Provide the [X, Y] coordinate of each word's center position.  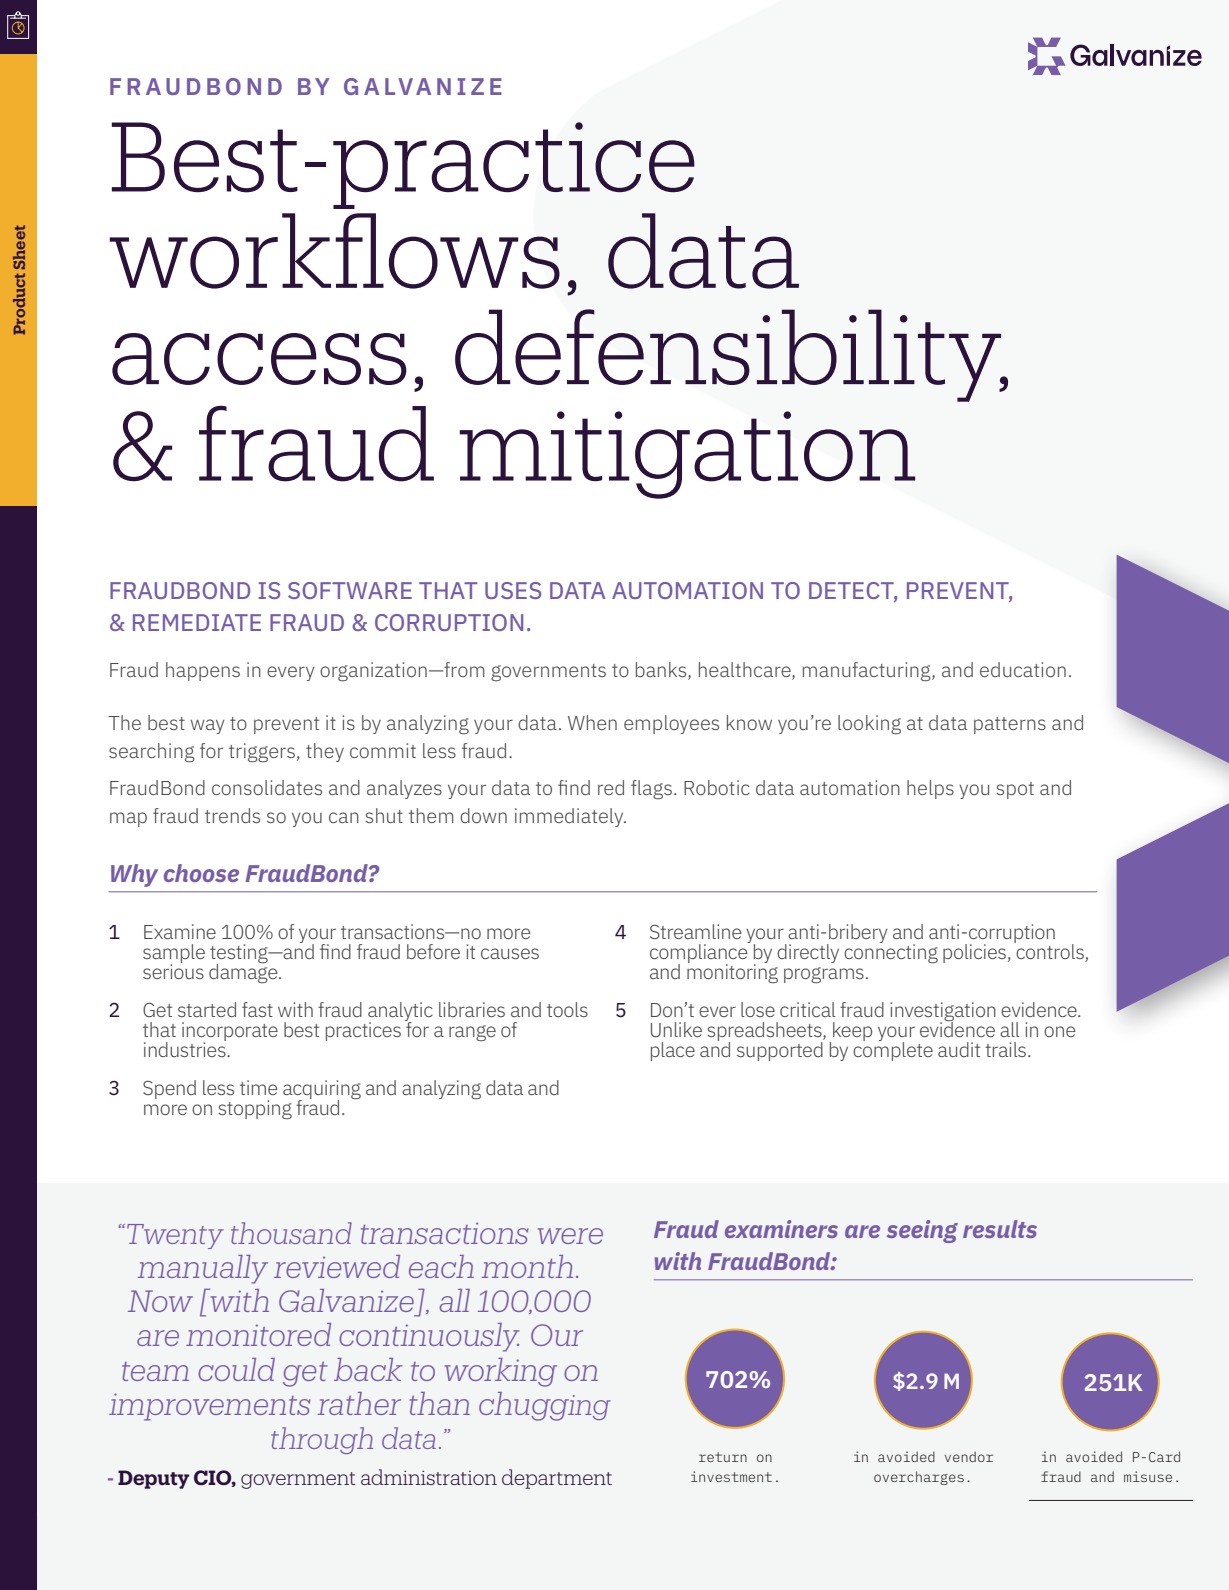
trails [1007, 1049]
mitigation [688, 455]
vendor [969, 1456]
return [723, 1457]
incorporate [230, 1032]
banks [662, 671]
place [673, 1051]
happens [203, 671]
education [1023, 669]
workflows [335, 251]
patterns [1010, 725]
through [322, 1440]
